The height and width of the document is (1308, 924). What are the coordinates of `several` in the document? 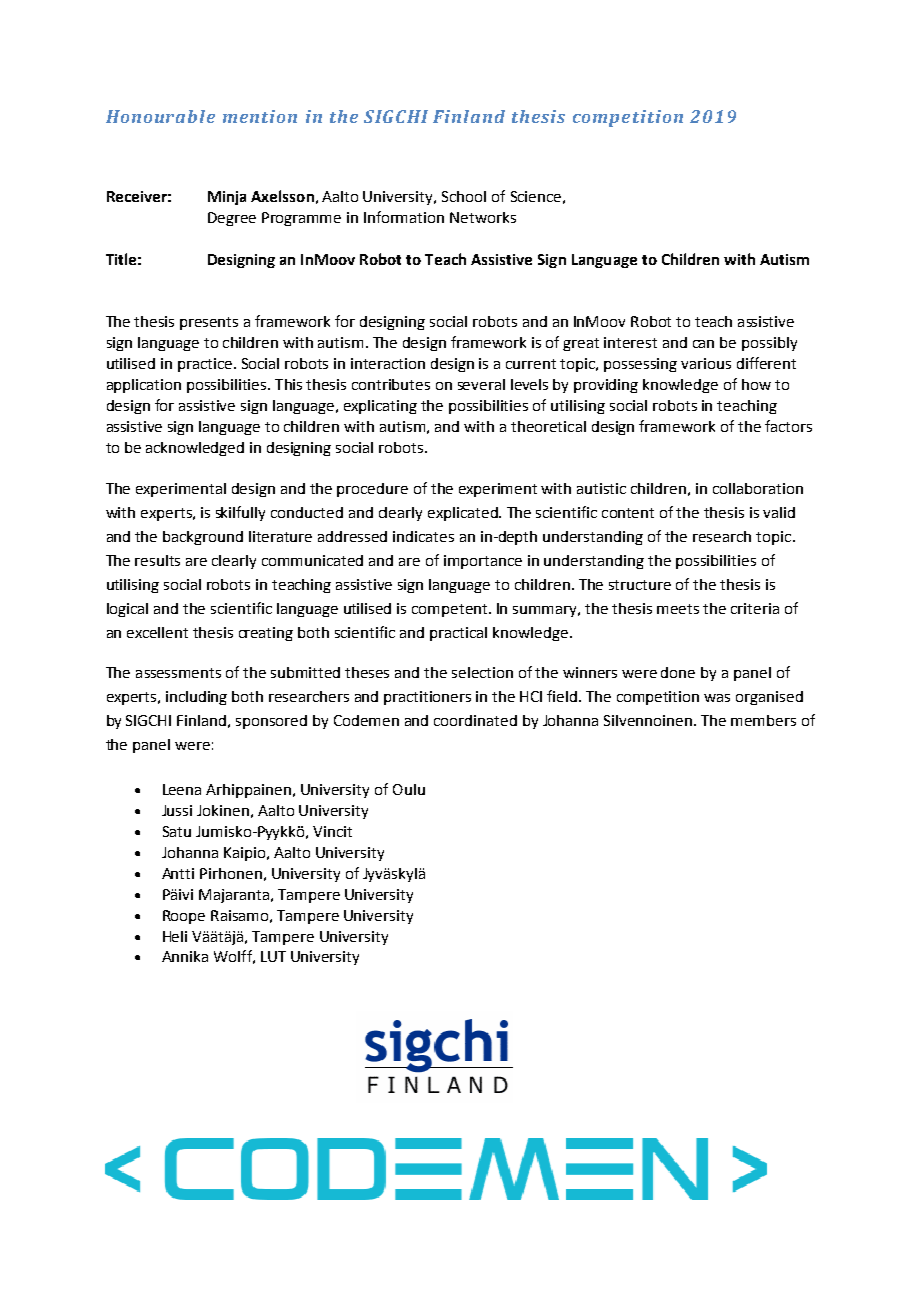 It's located at (481, 384).
